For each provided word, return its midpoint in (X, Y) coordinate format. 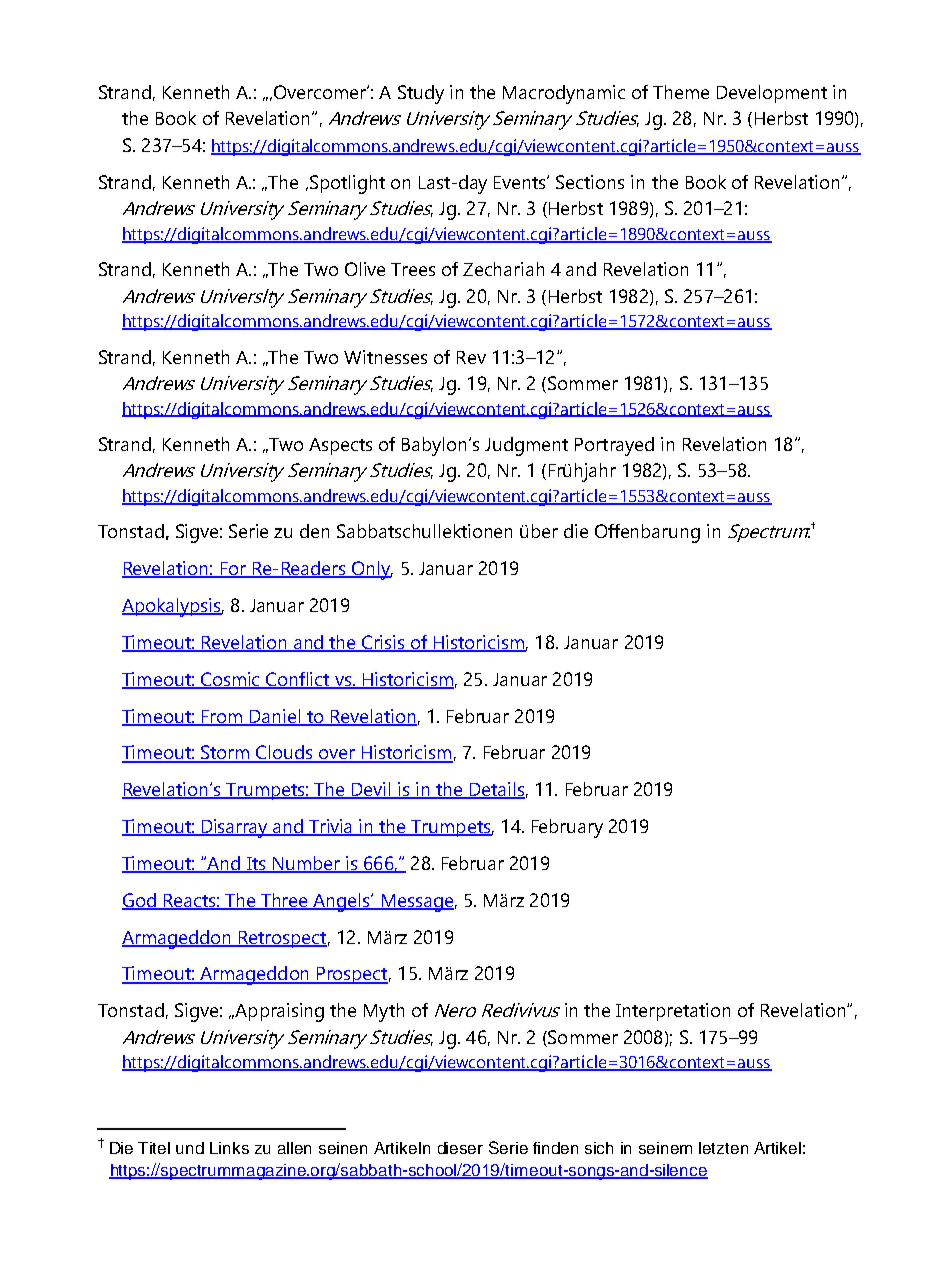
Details (496, 790)
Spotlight (347, 184)
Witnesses (385, 357)
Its (256, 865)
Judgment (526, 446)
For (233, 570)
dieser (460, 1148)
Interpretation (673, 1012)
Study (421, 94)
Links (229, 1148)
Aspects (340, 446)
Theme (681, 92)
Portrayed (614, 446)
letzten (723, 1148)
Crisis (383, 643)
